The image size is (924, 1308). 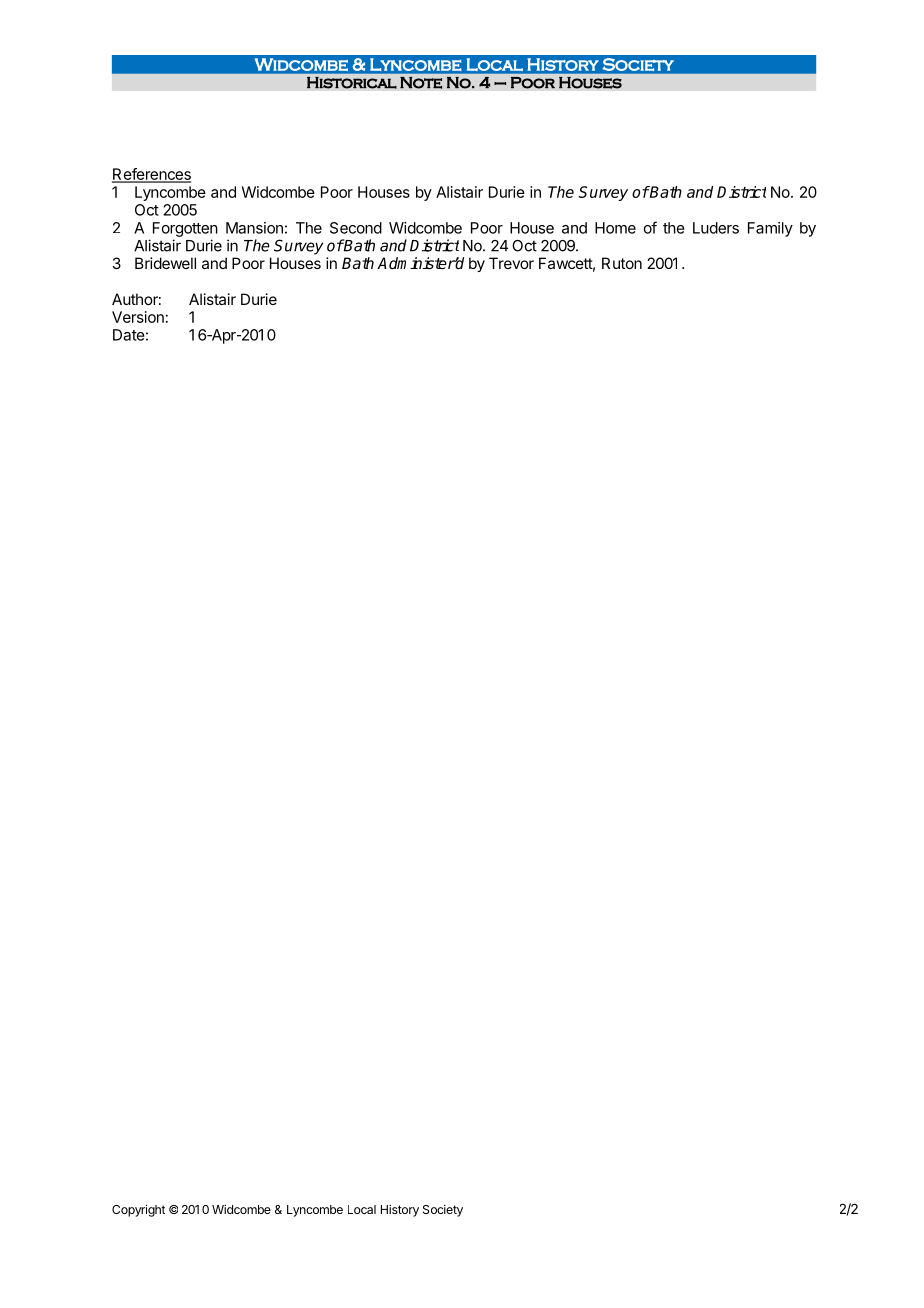 I want to click on Trevor, so click(x=511, y=263).
